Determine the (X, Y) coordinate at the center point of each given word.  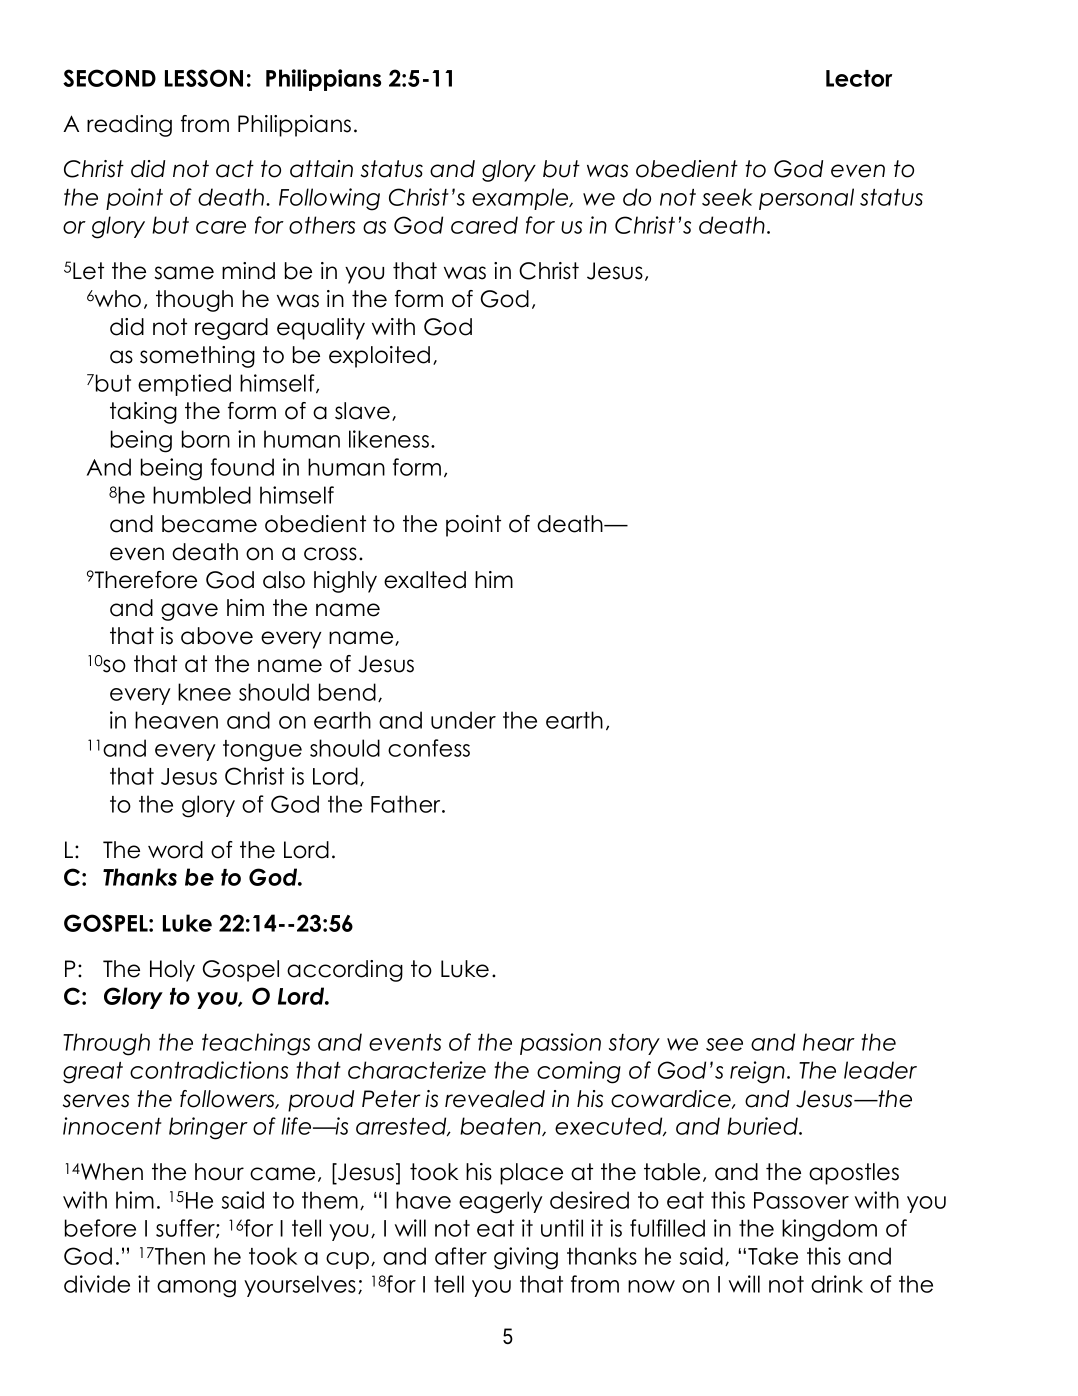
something (197, 357)
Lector (859, 78)
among (196, 1289)
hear (829, 1042)
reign (757, 1072)
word (175, 850)
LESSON (204, 78)
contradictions (209, 1070)
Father (407, 804)
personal (806, 199)
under (463, 720)
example (521, 199)
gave (189, 612)
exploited (379, 357)
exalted (425, 580)
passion (560, 1044)
